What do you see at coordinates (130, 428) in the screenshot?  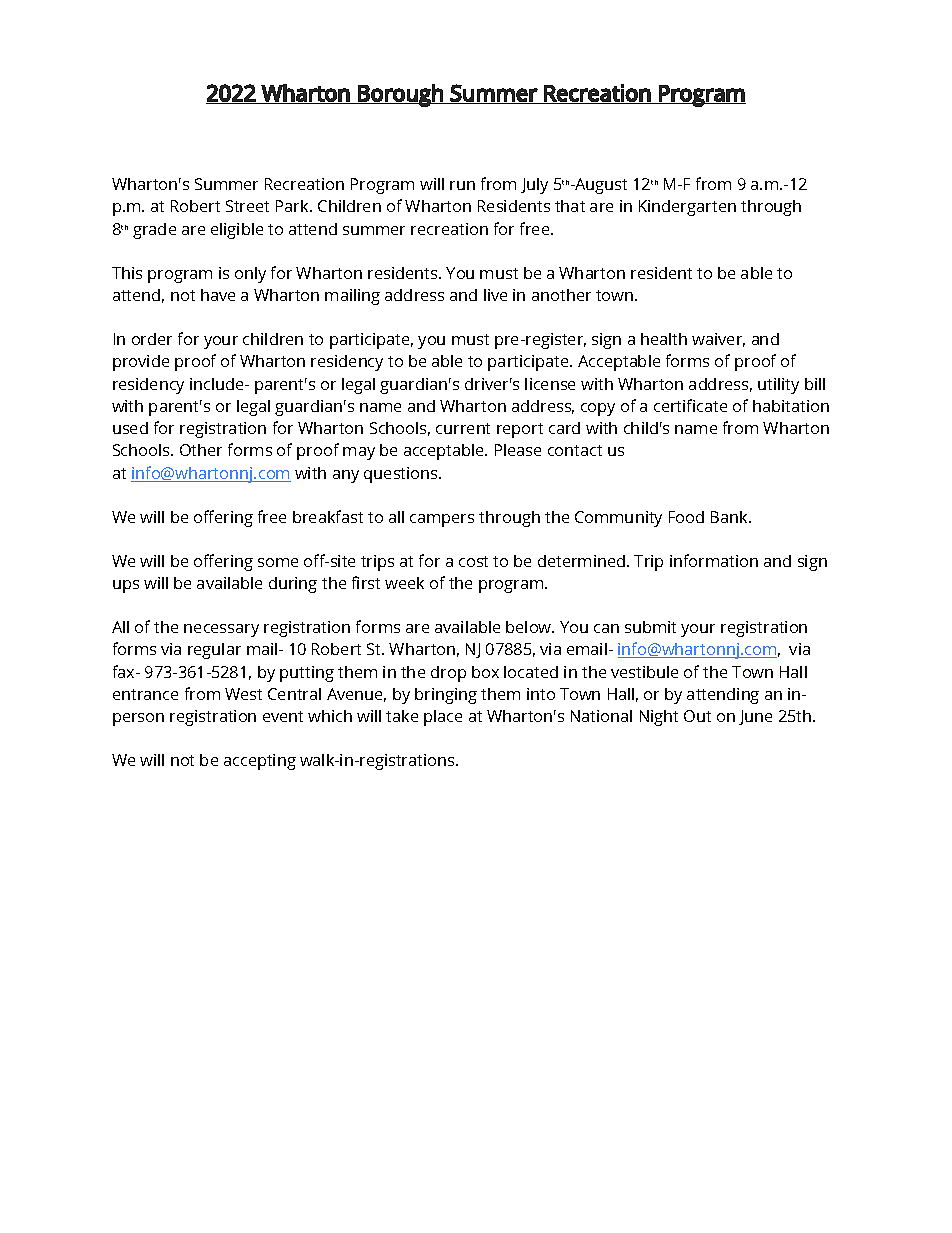 I see `used` at bounding box center [130, 428].
